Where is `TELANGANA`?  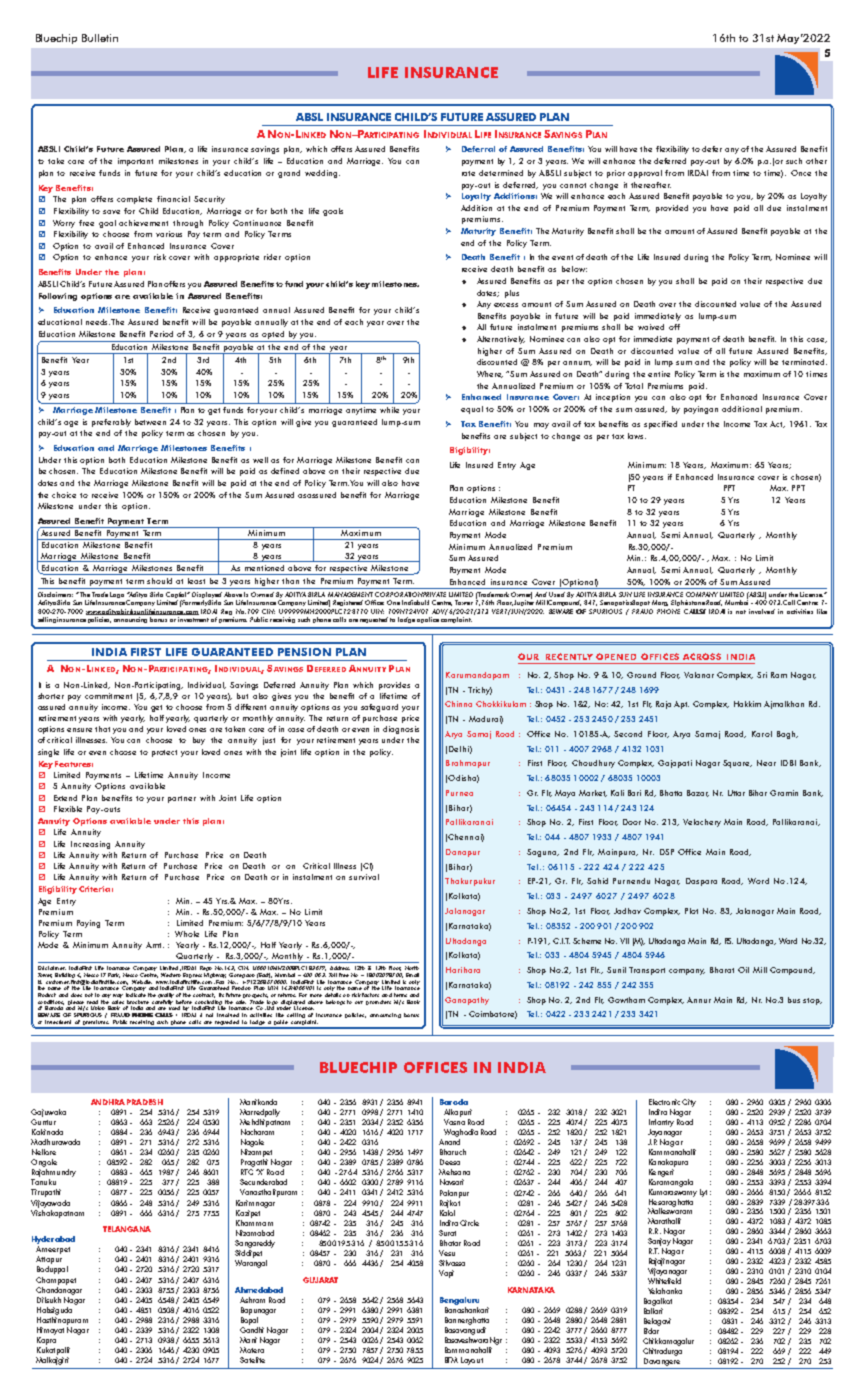
TELANGANA is located at coordinates (127, 1229).
